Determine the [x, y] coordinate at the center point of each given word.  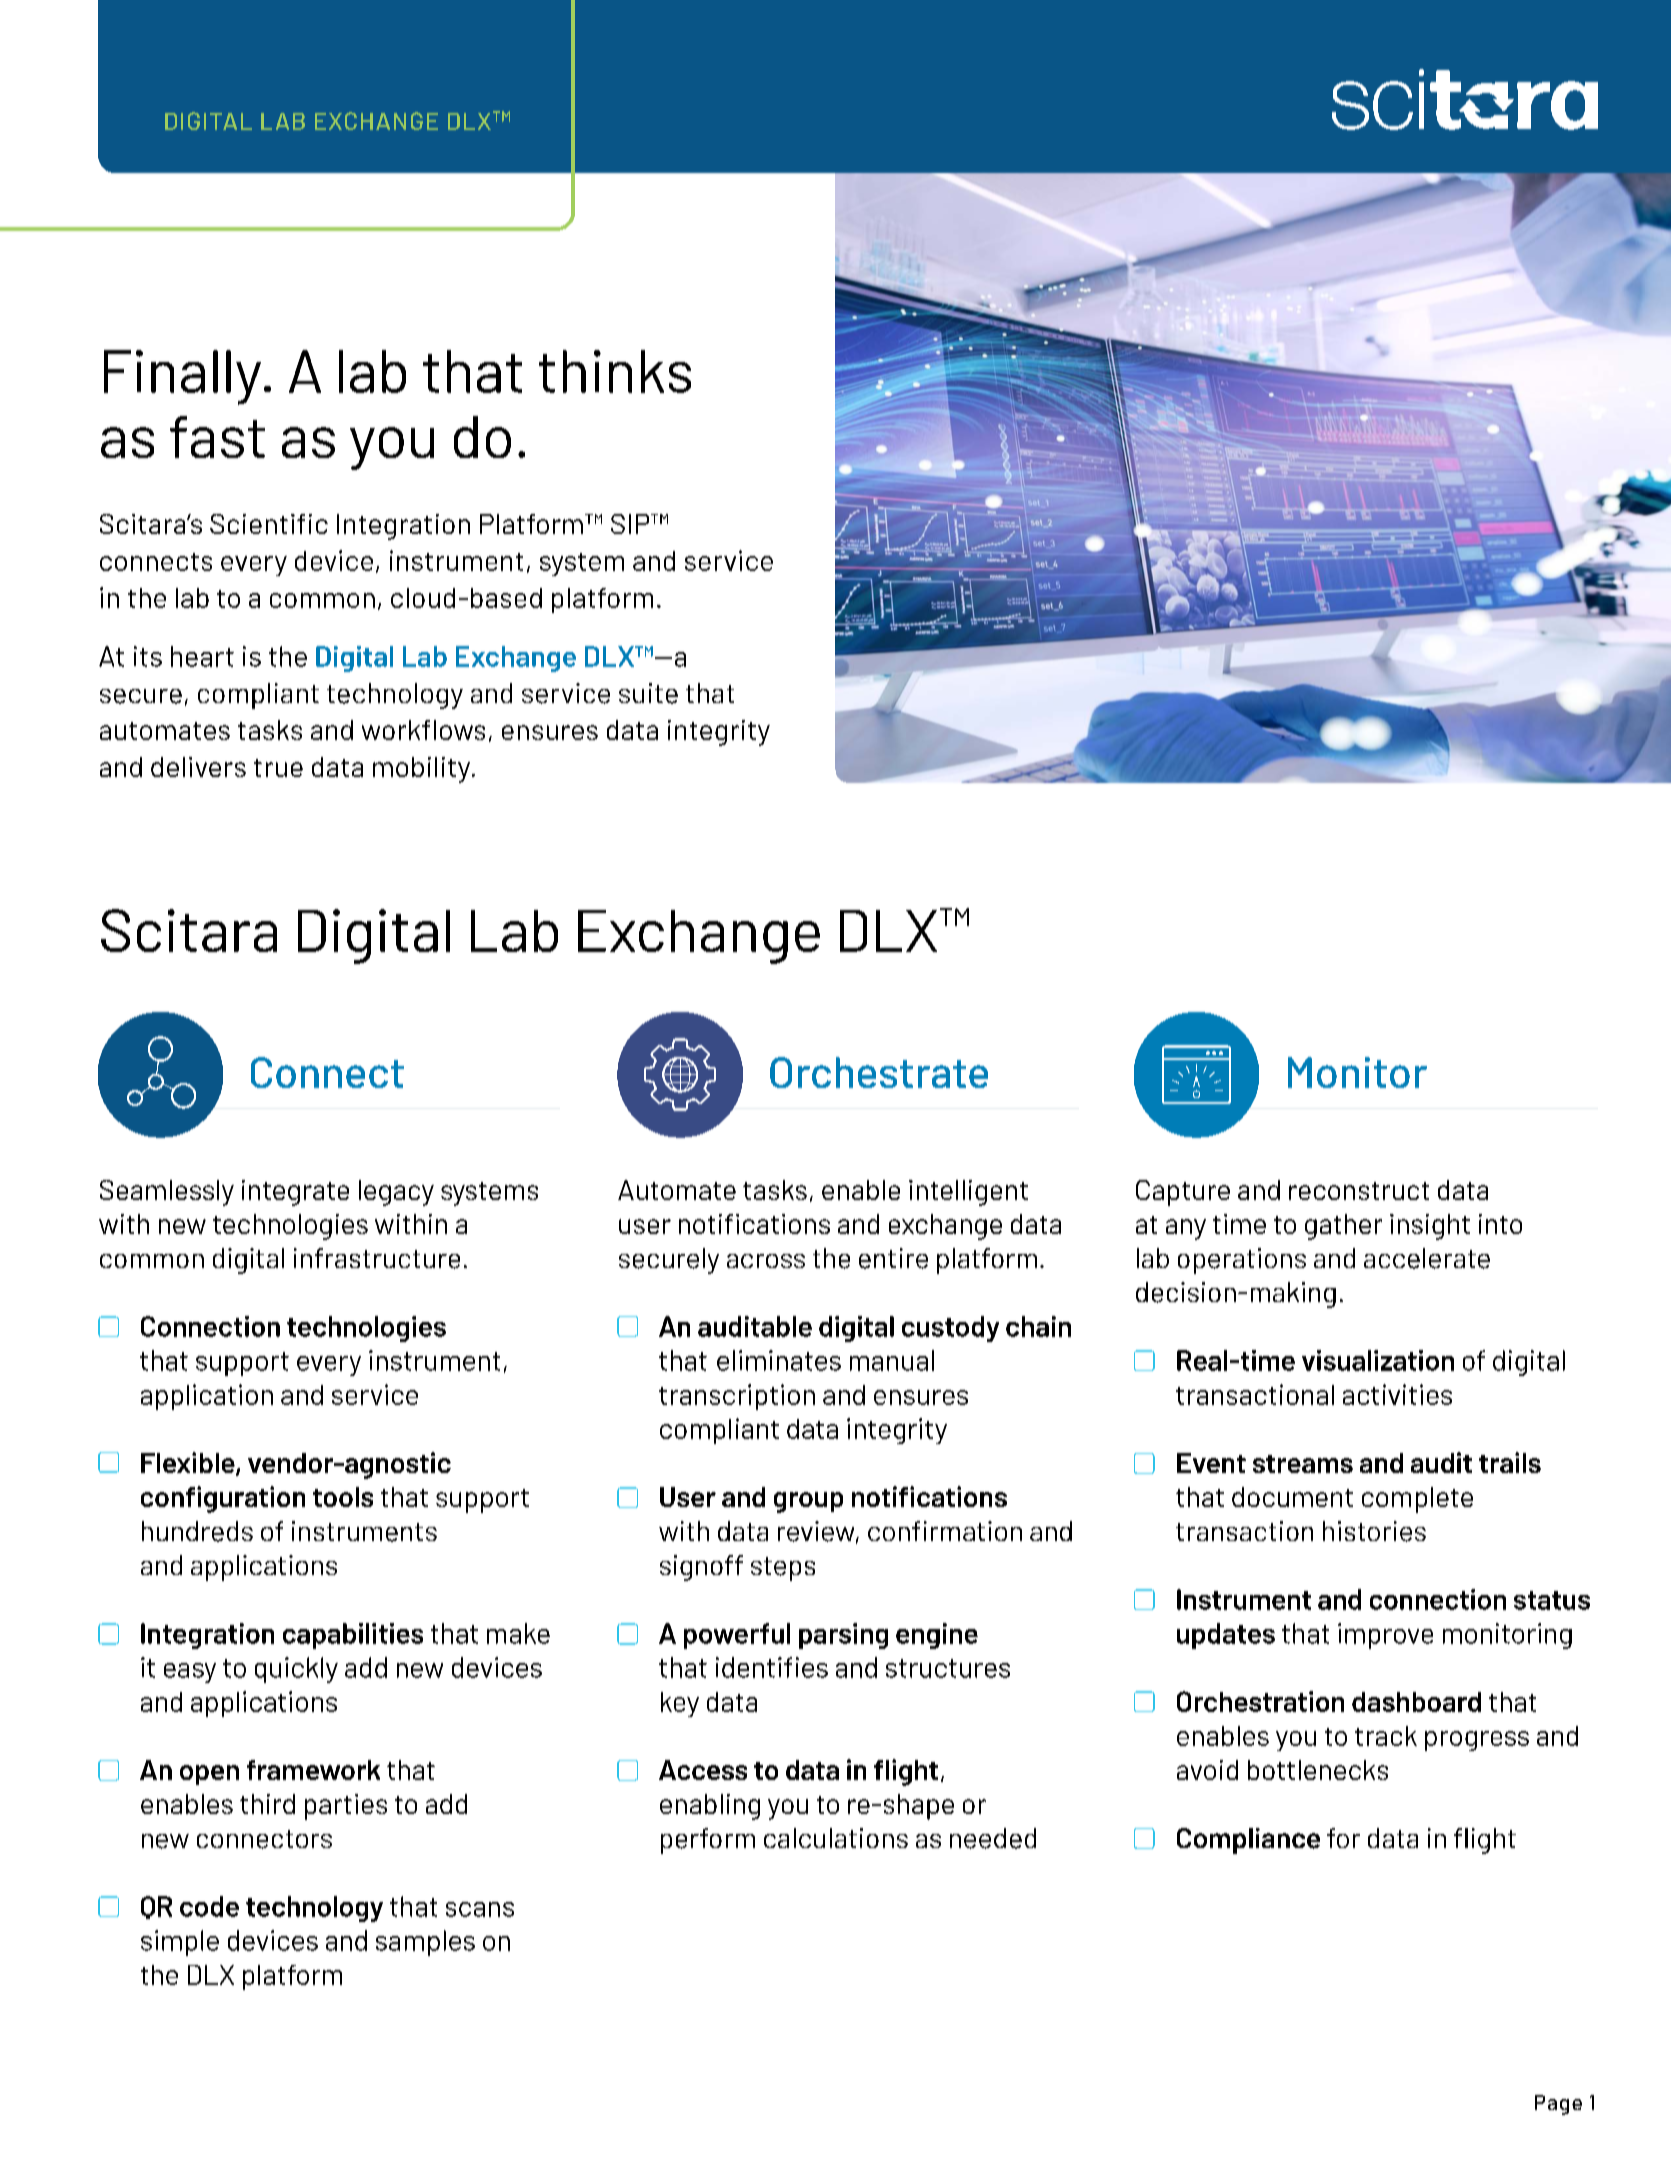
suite [648, 693]
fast [217, 437]
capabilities [353, 1636]
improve [1385, 1636]
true [278, 768]
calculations [836, 1838]
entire [893, 1258]
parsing [843, 1636]
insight [1430, 1227]
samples [425, 1943]
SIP [631, 524]
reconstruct [1359, 1191]
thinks [615, 371]
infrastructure [377, 1258]
